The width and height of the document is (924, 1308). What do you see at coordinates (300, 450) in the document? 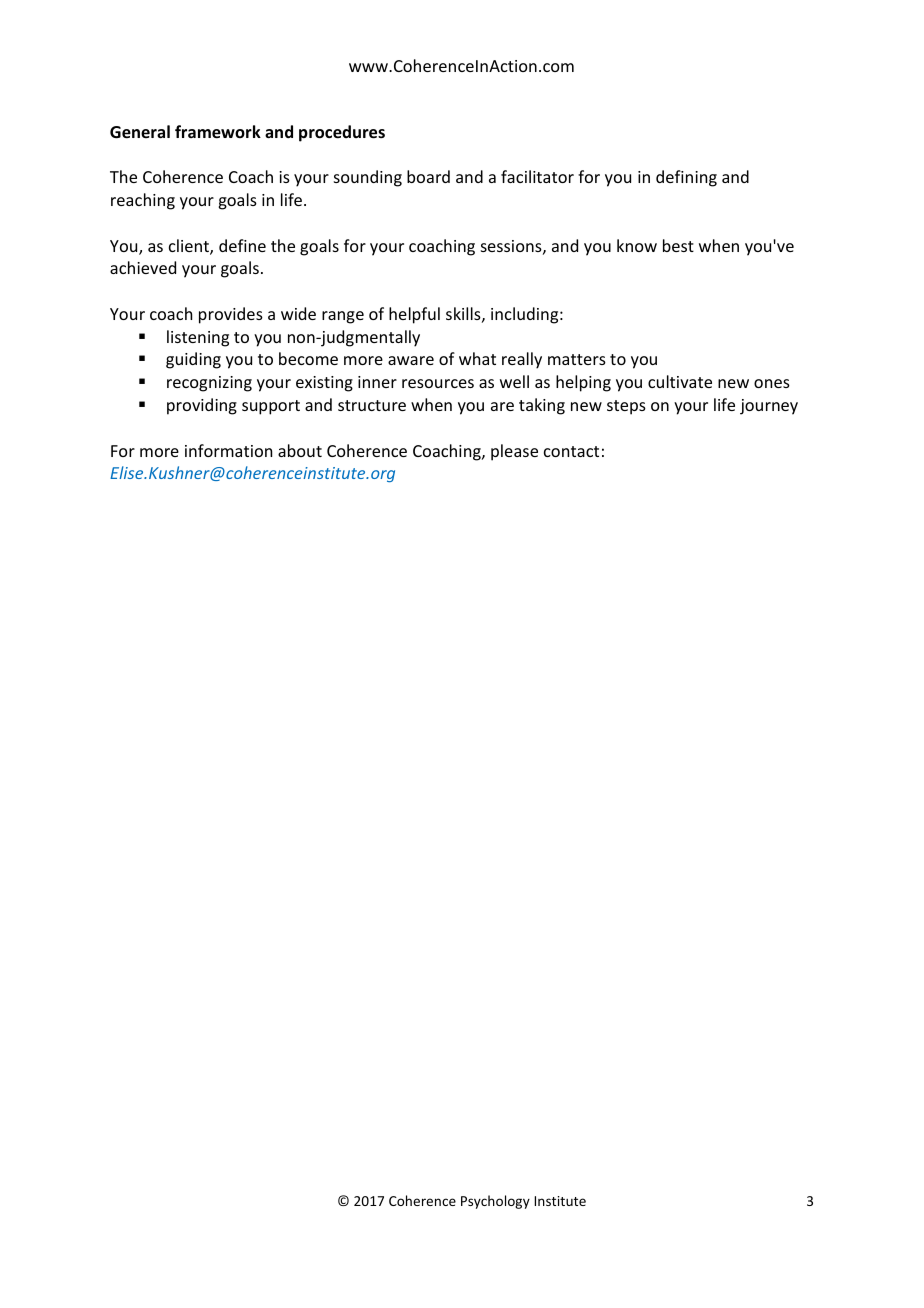
I see `about` at bounding box center [300, 450].
